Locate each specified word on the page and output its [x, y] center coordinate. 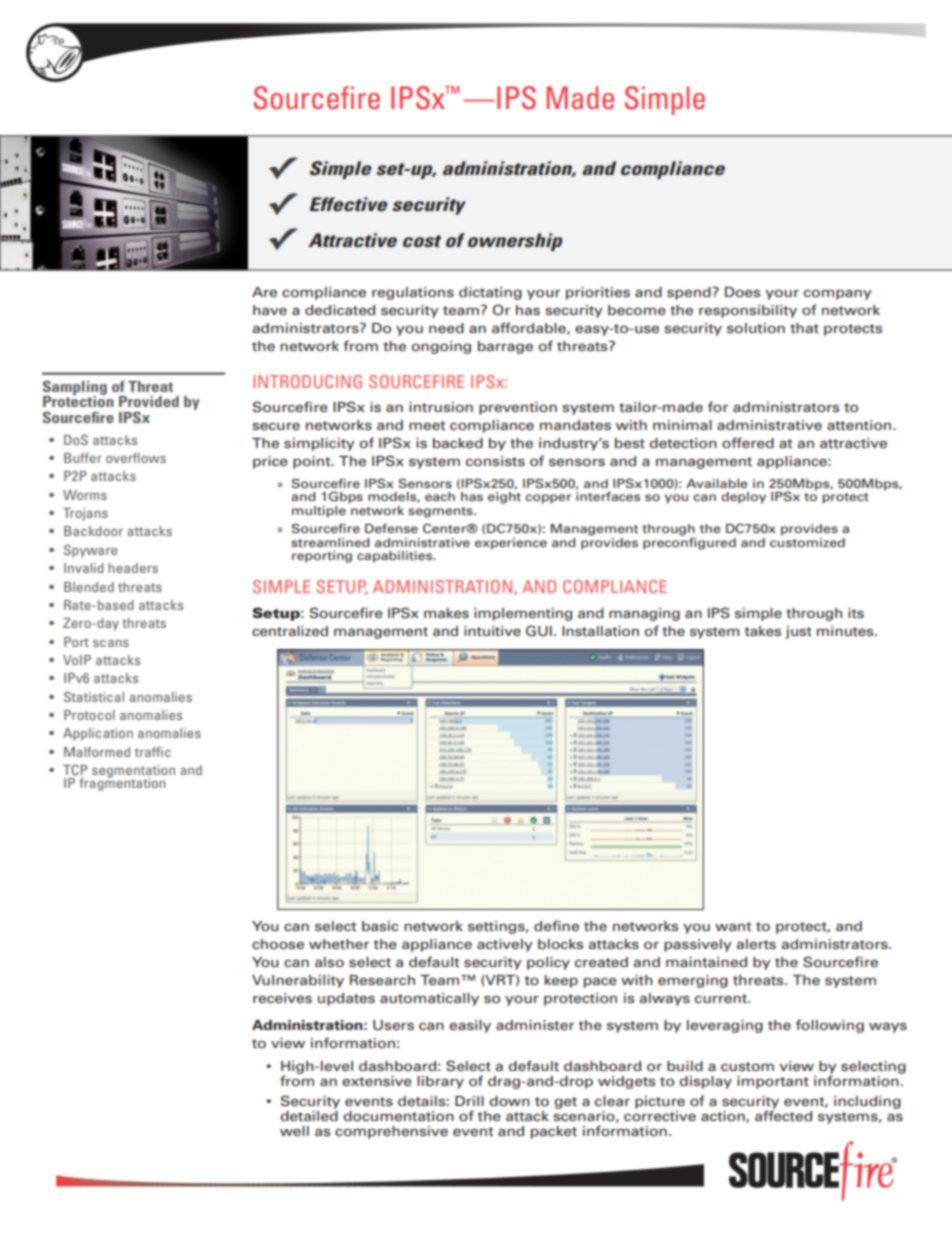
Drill [469, 1101]
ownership [515, 242]
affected [783, 1114]
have [270, 310]
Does [742, 292]
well [294, 1131]
